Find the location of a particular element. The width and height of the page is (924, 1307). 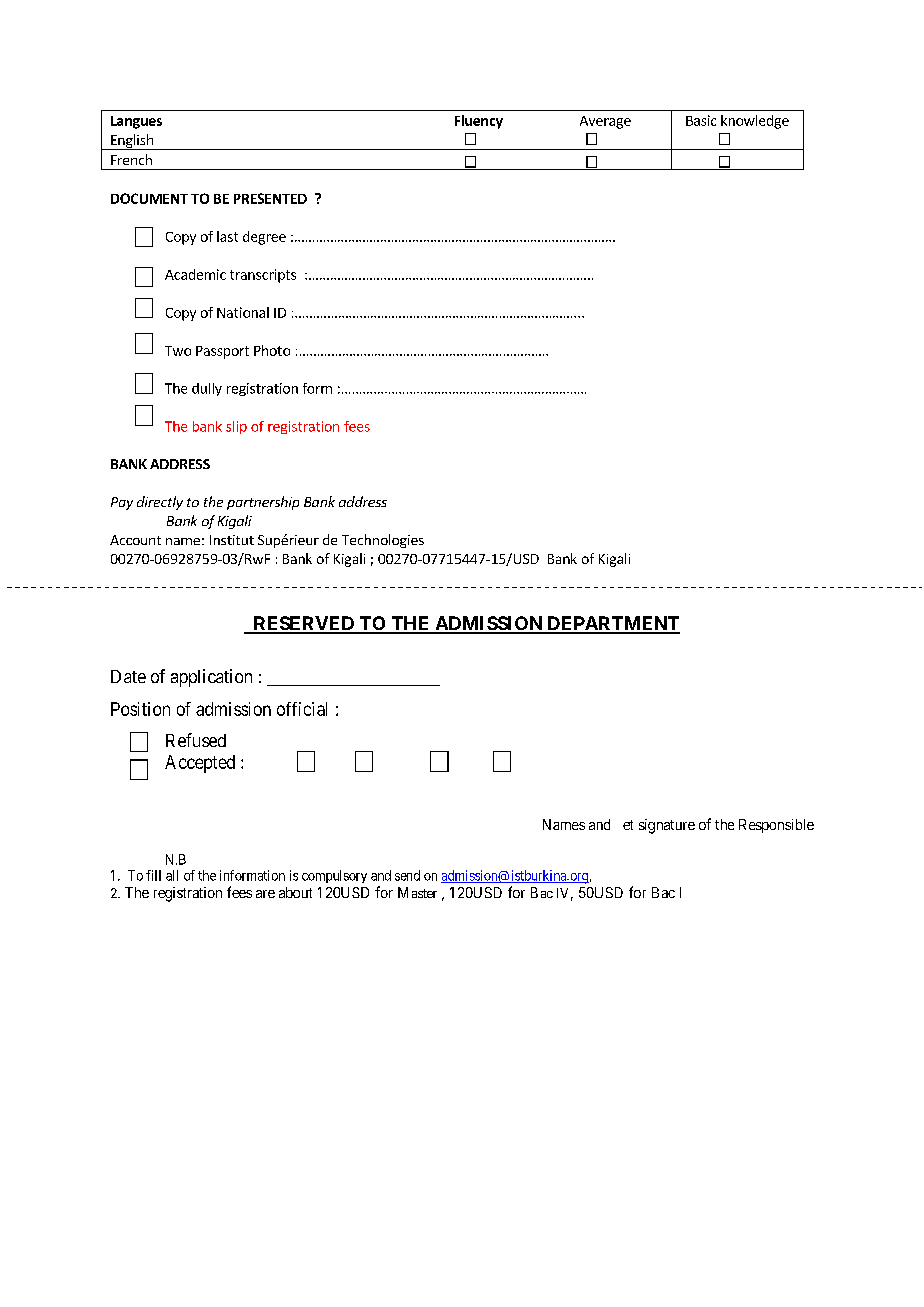

Fluency is located at coordinates (479, 122).
